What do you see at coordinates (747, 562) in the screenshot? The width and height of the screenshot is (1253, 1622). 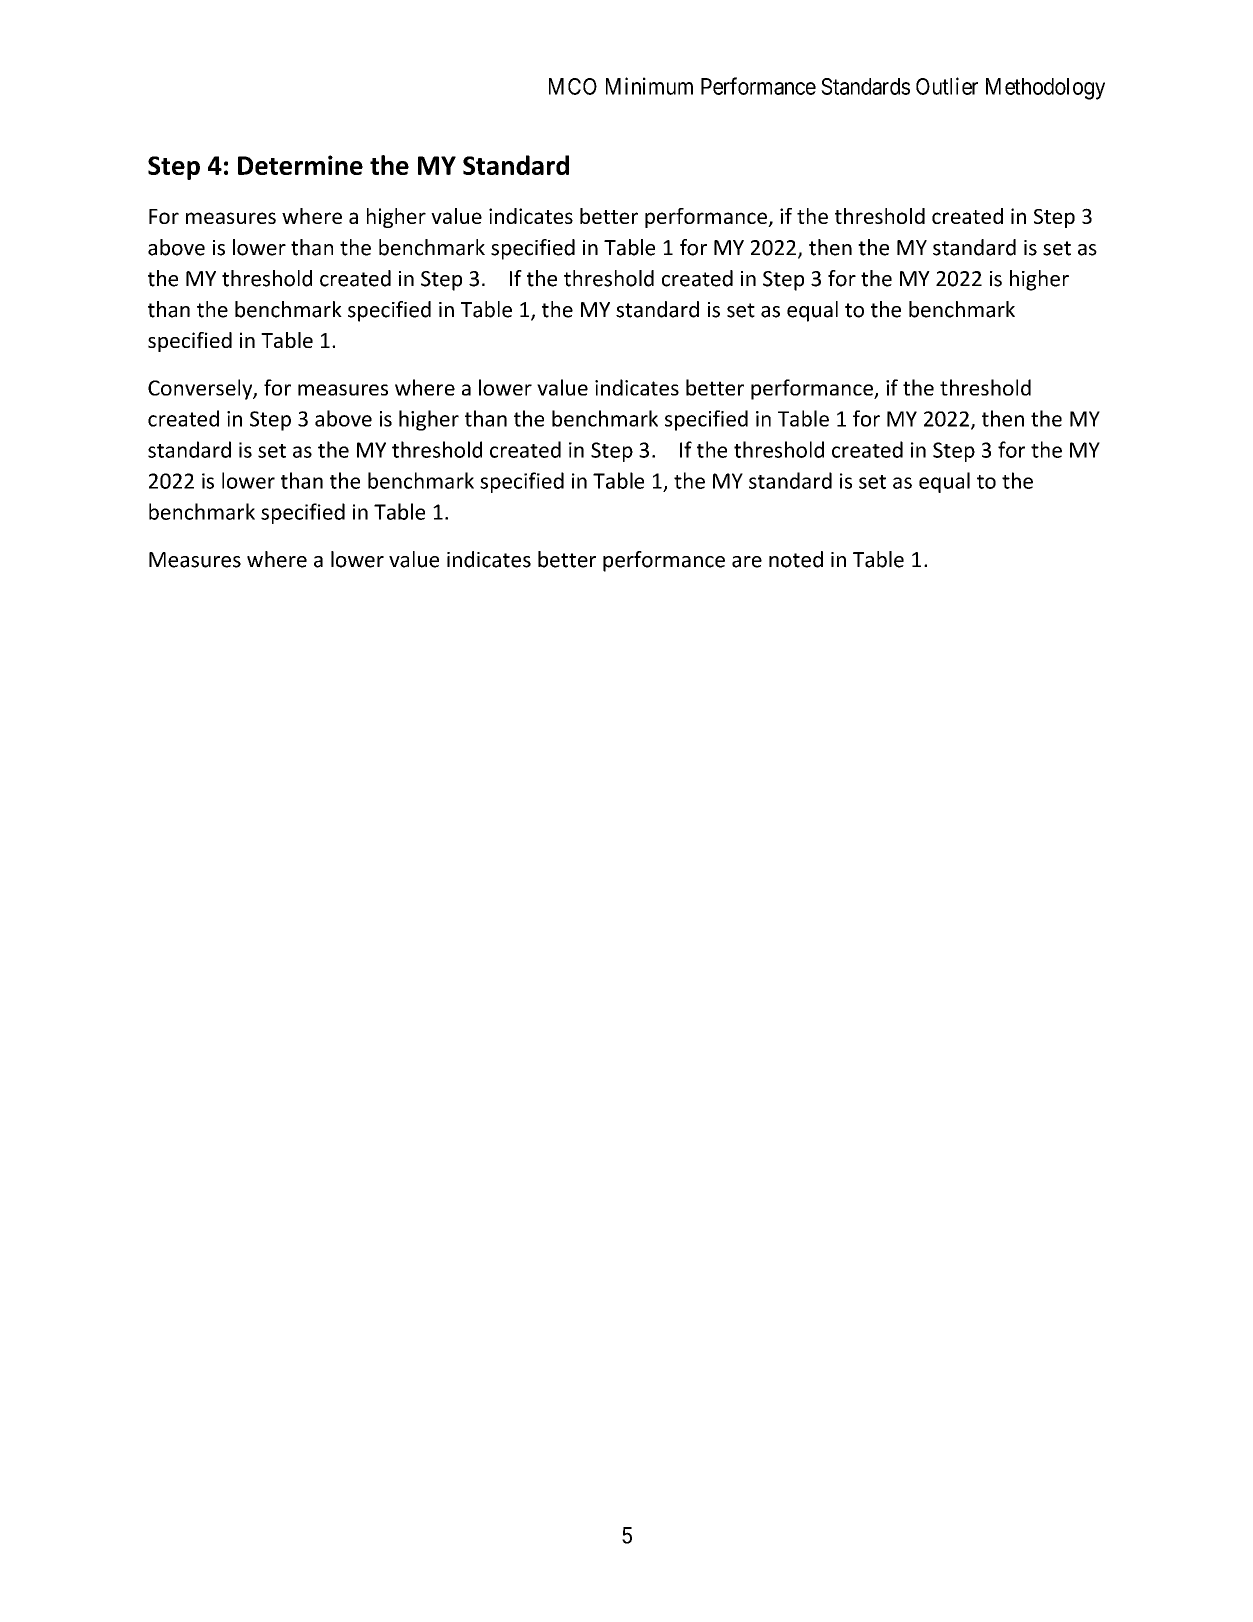 I see `are` at bounding box center [747, 562].
